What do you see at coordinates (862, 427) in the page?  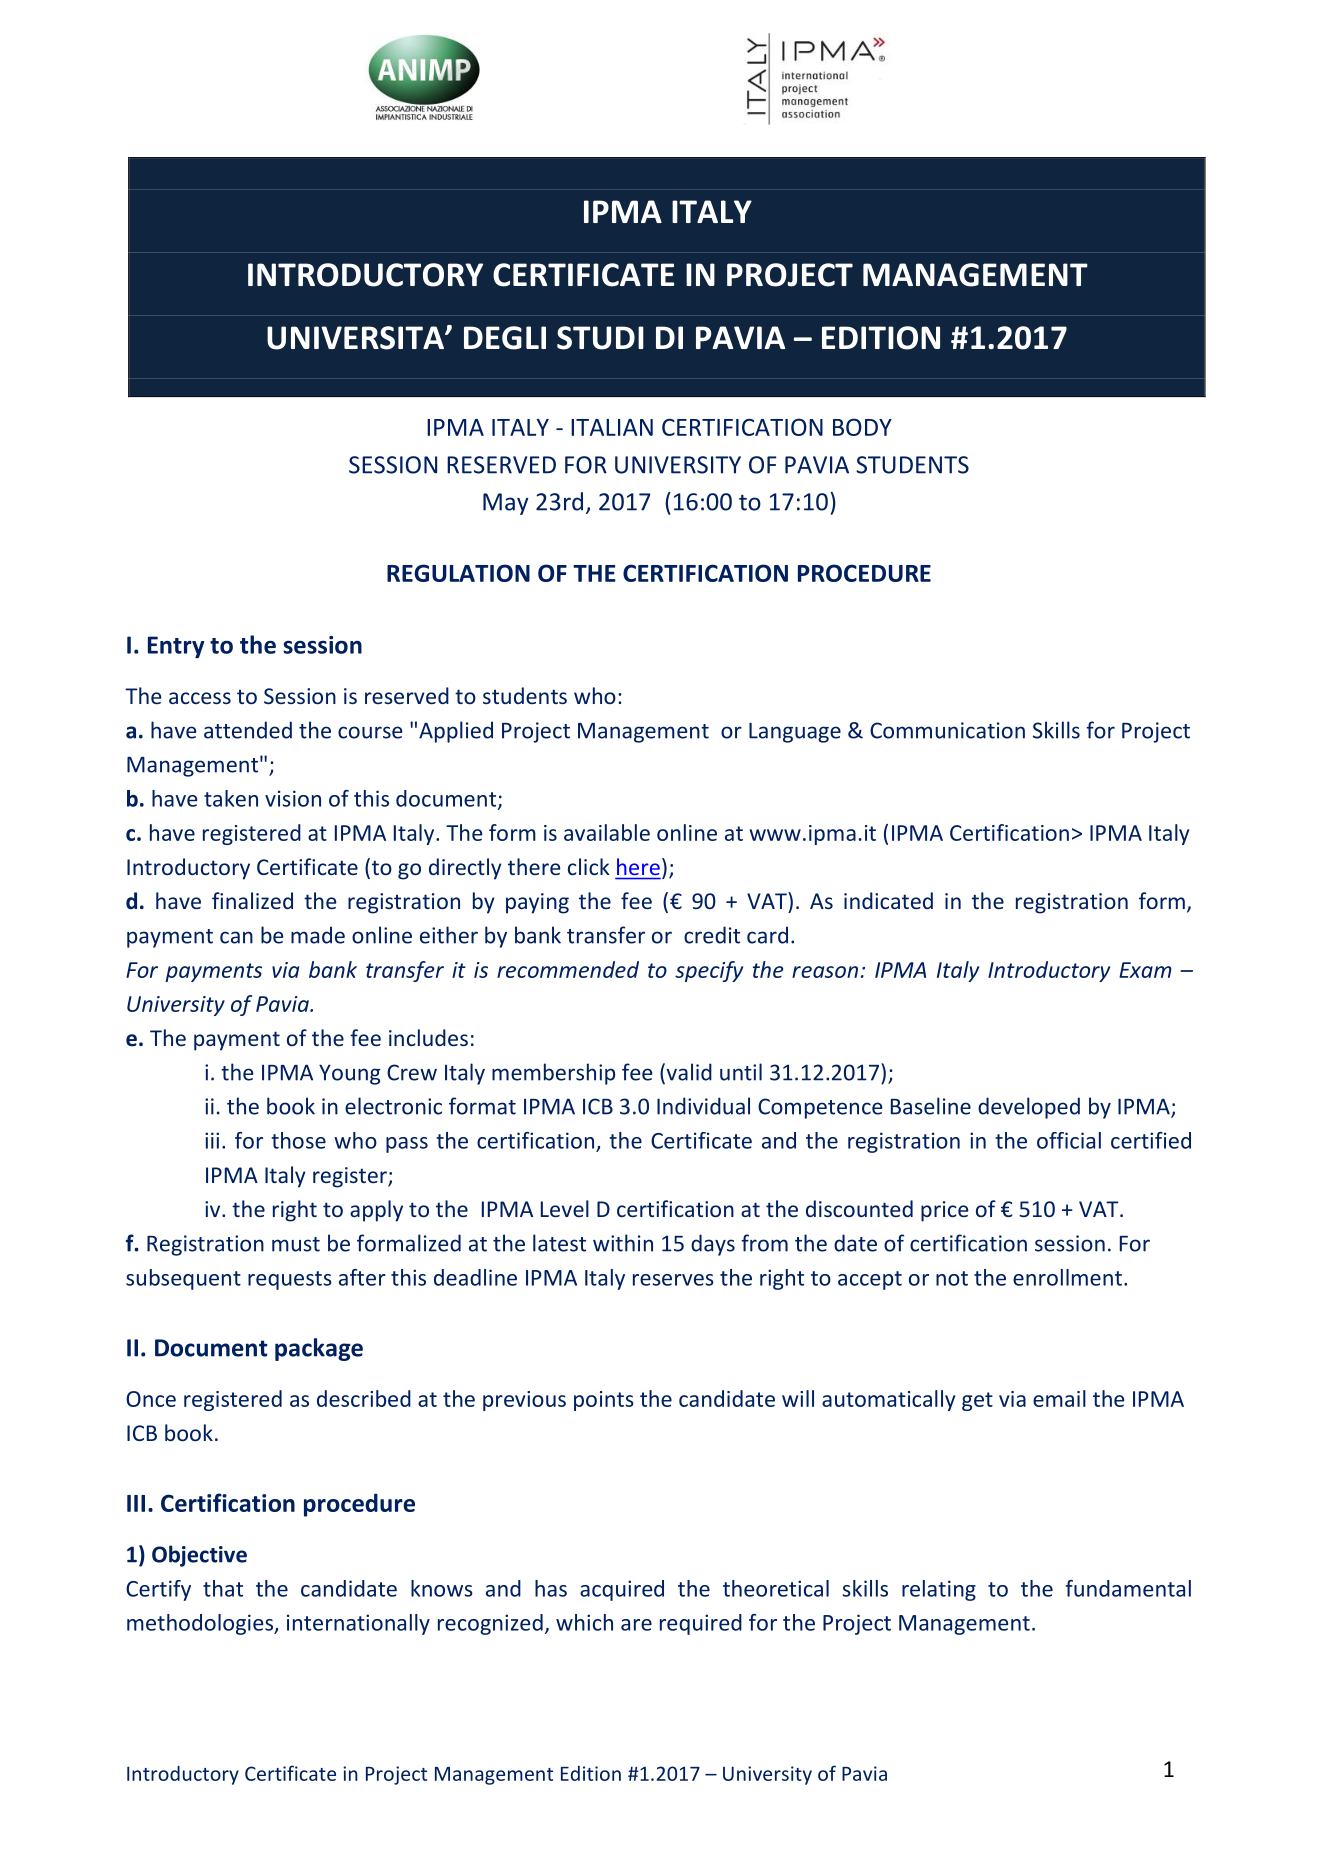 I see `BODY` at bounding box center [862, 427].
